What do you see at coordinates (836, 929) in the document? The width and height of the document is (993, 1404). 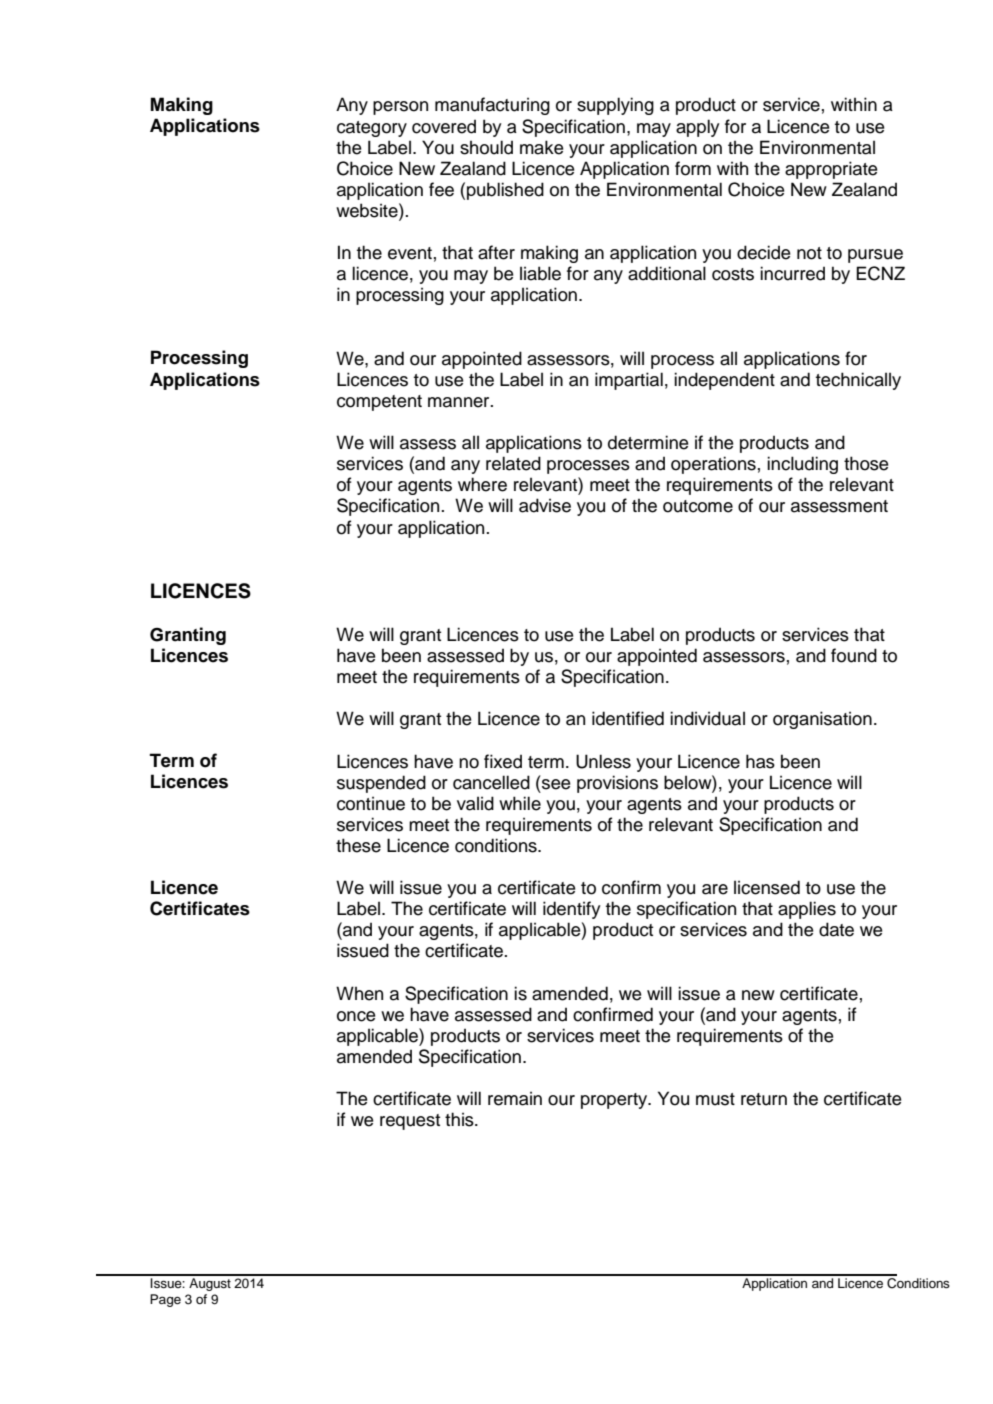 I see `date` at bounding box center [836, 929].
